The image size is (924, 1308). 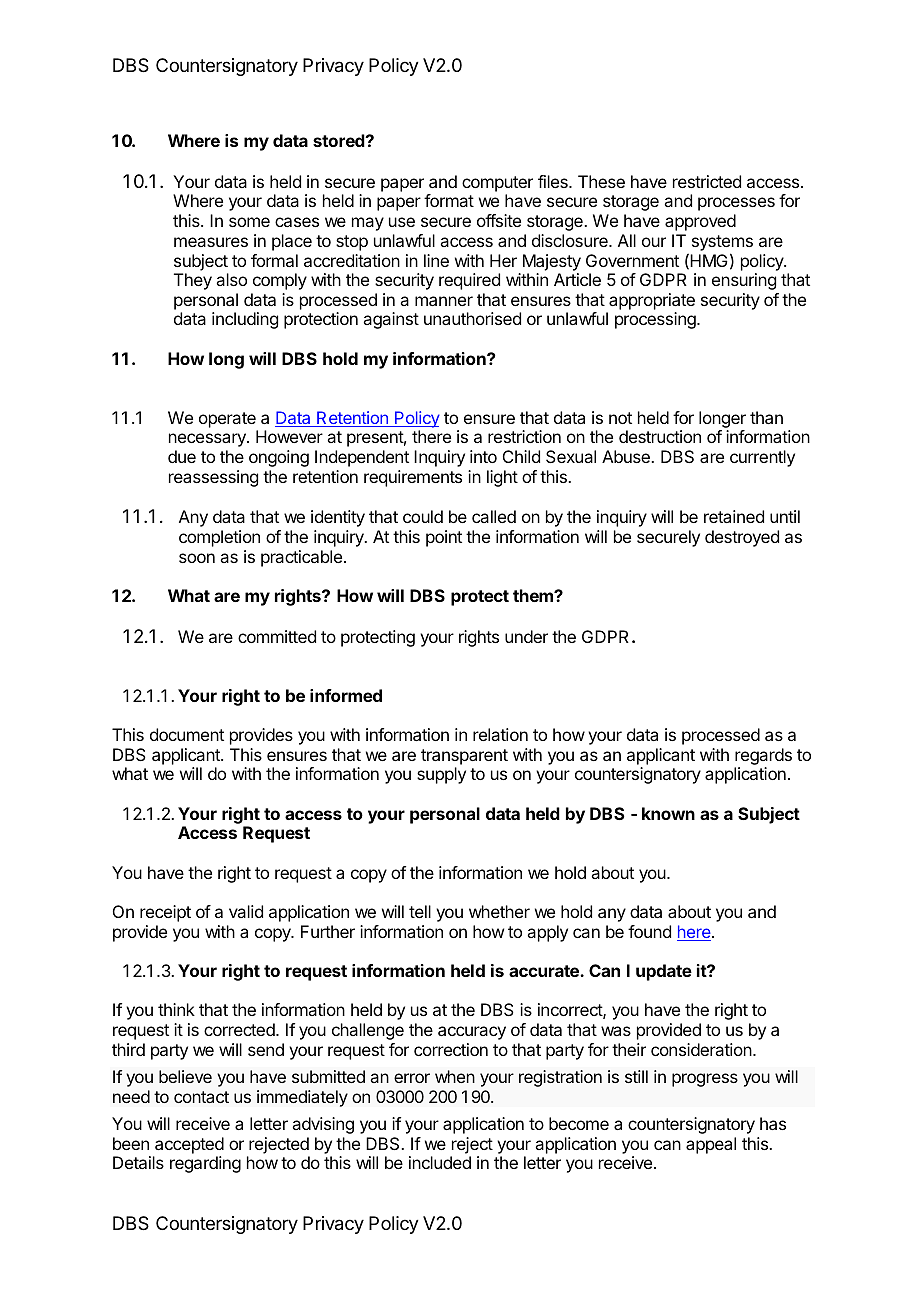 What do you see at coordinates (246, 911) in the screenshot?
I see `valid` at bounding box center [246, 911].
